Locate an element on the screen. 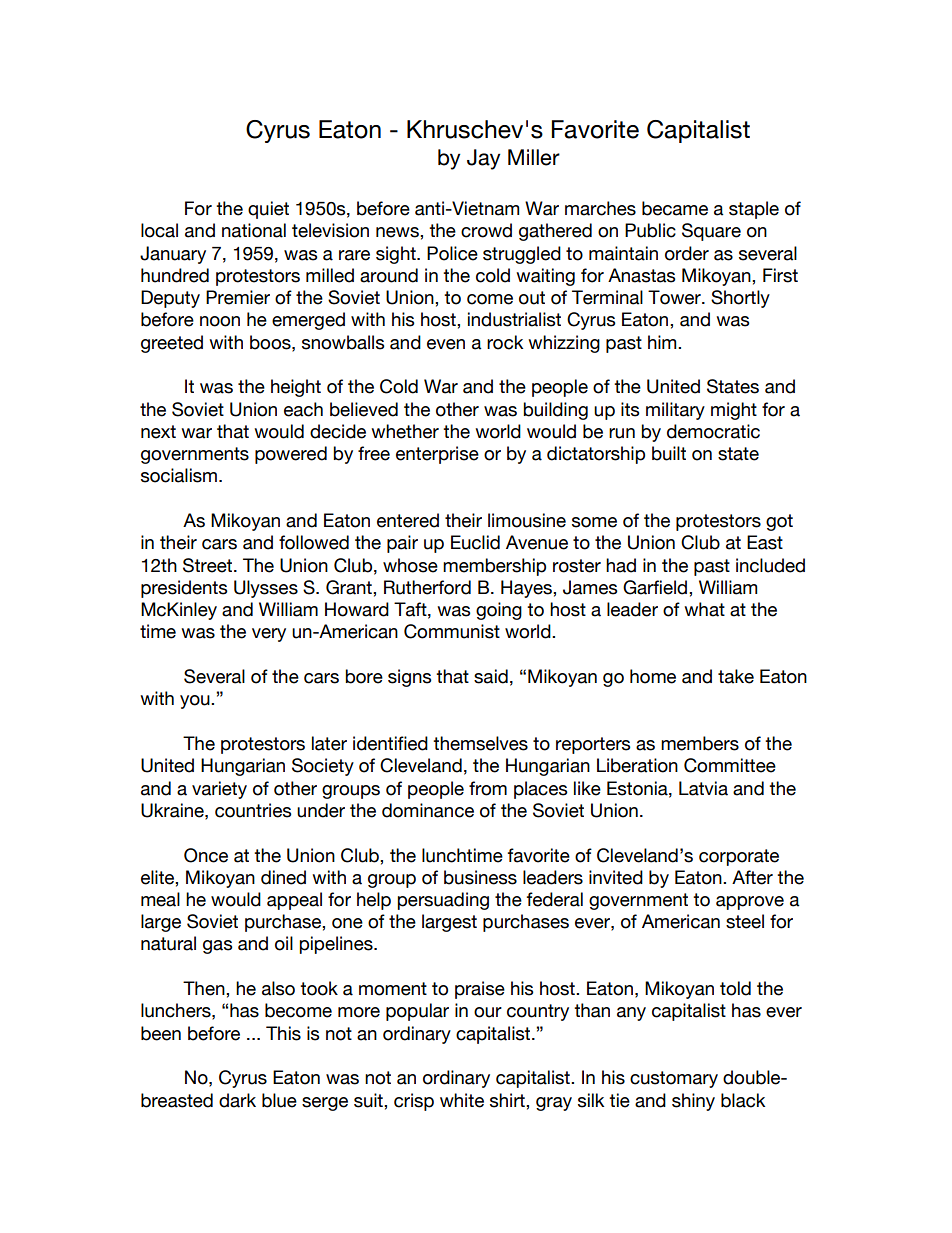 This screenshot has width=952, height=1233. quiet is located at coordinates (268, 210).
